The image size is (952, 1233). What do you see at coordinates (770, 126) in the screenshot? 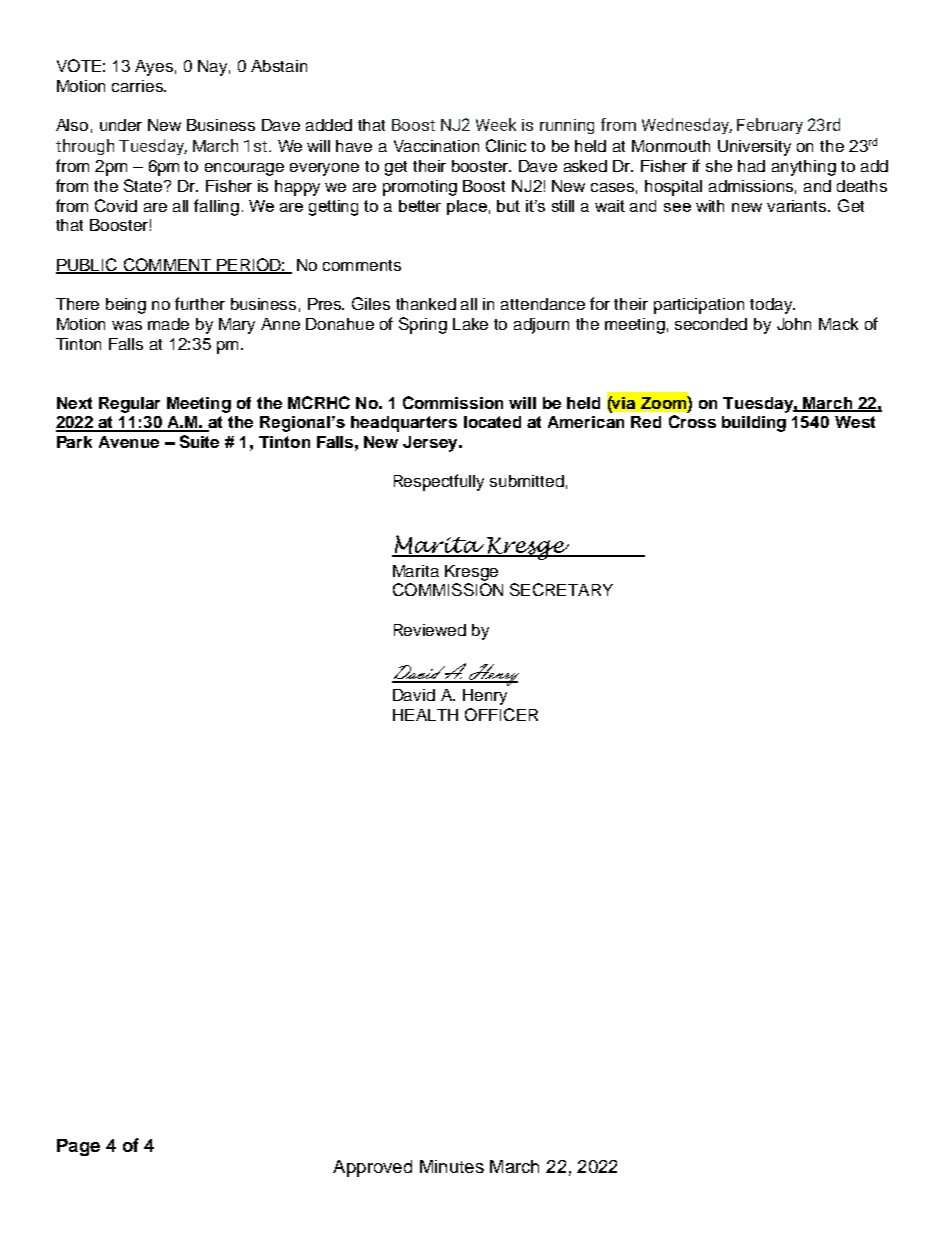
I see `February` at bounding box center [770, 126].
